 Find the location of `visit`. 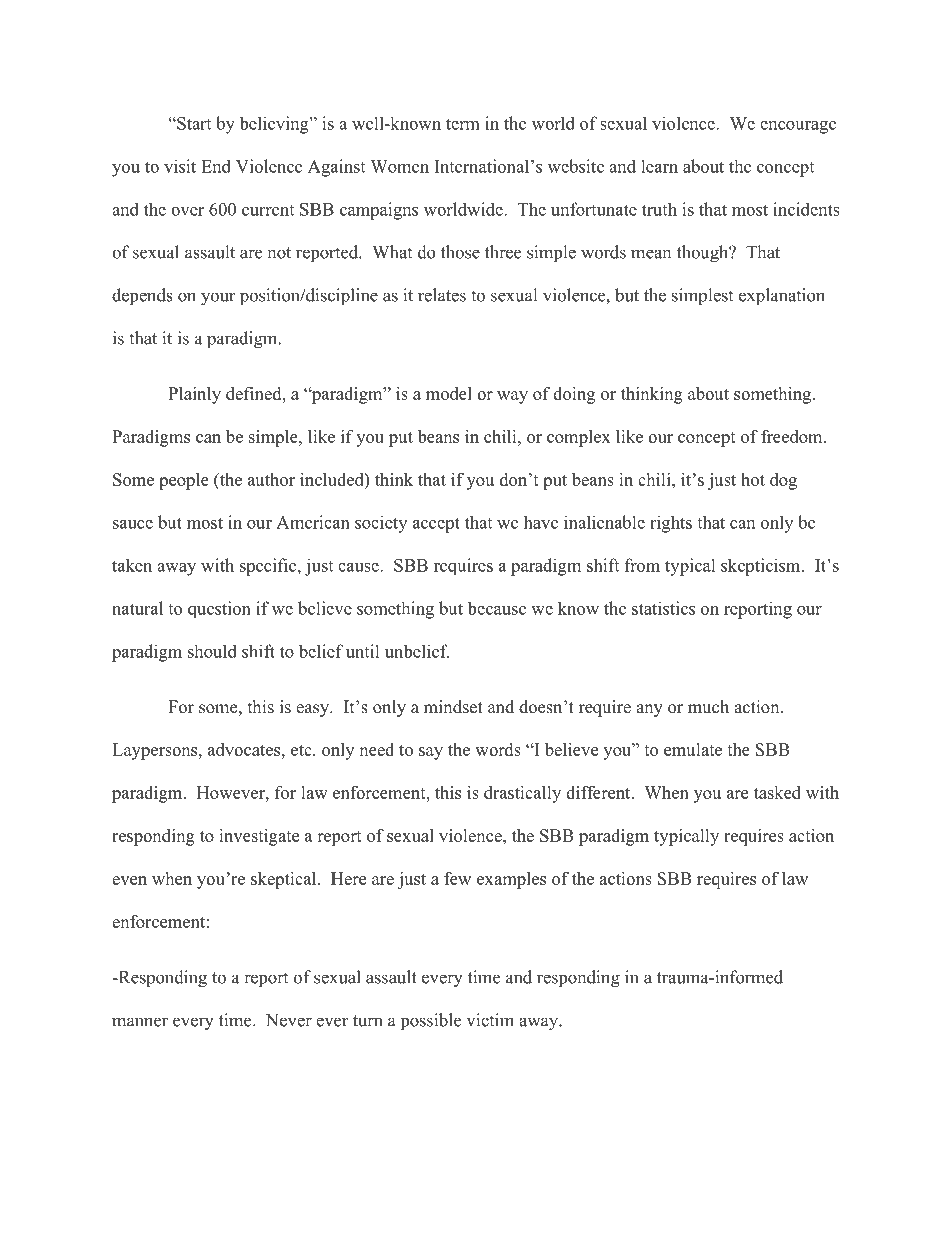

visit is located at coordinates (180, 166).
